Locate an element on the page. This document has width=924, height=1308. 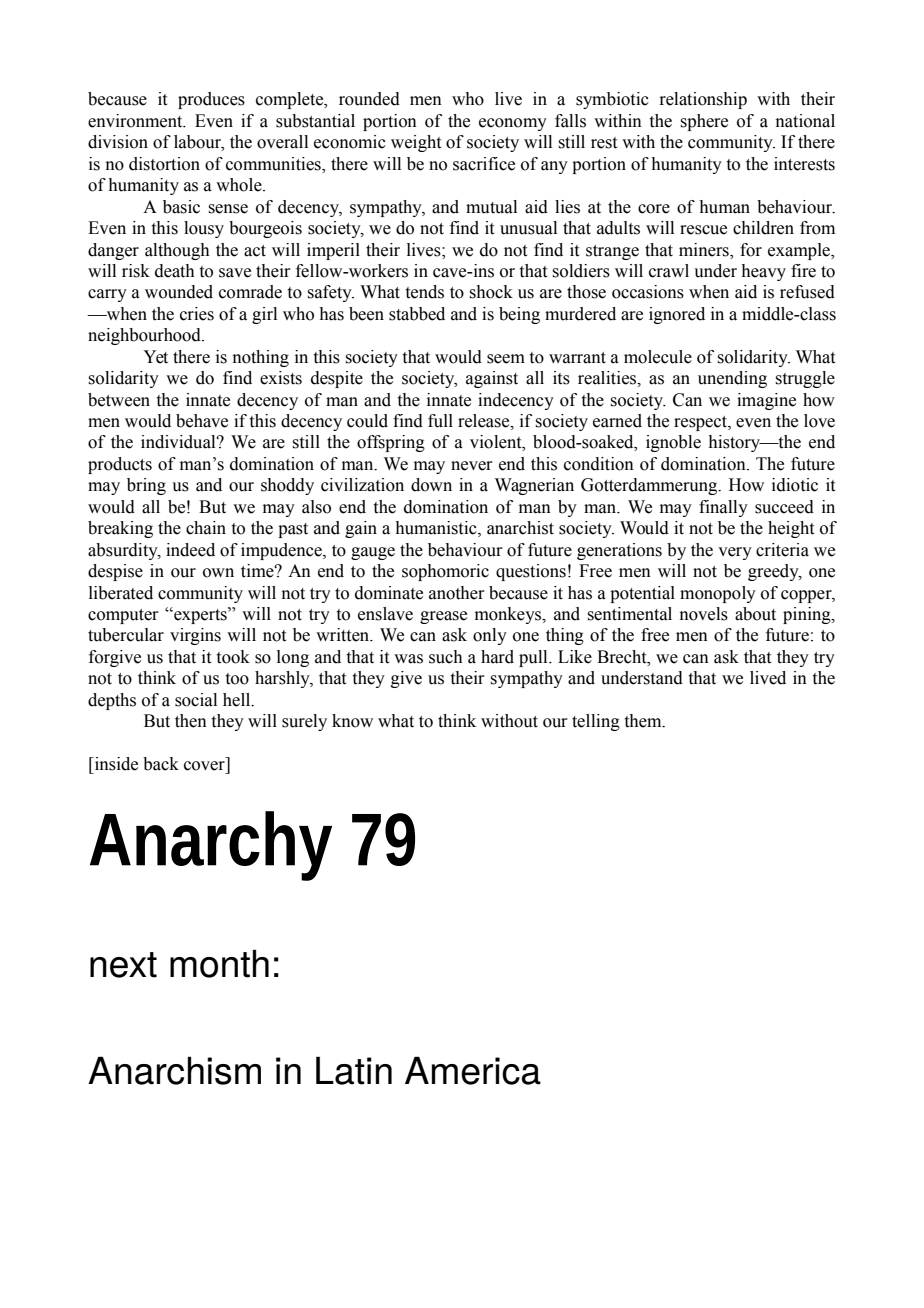
America is located at coordinates (473, 1070).
